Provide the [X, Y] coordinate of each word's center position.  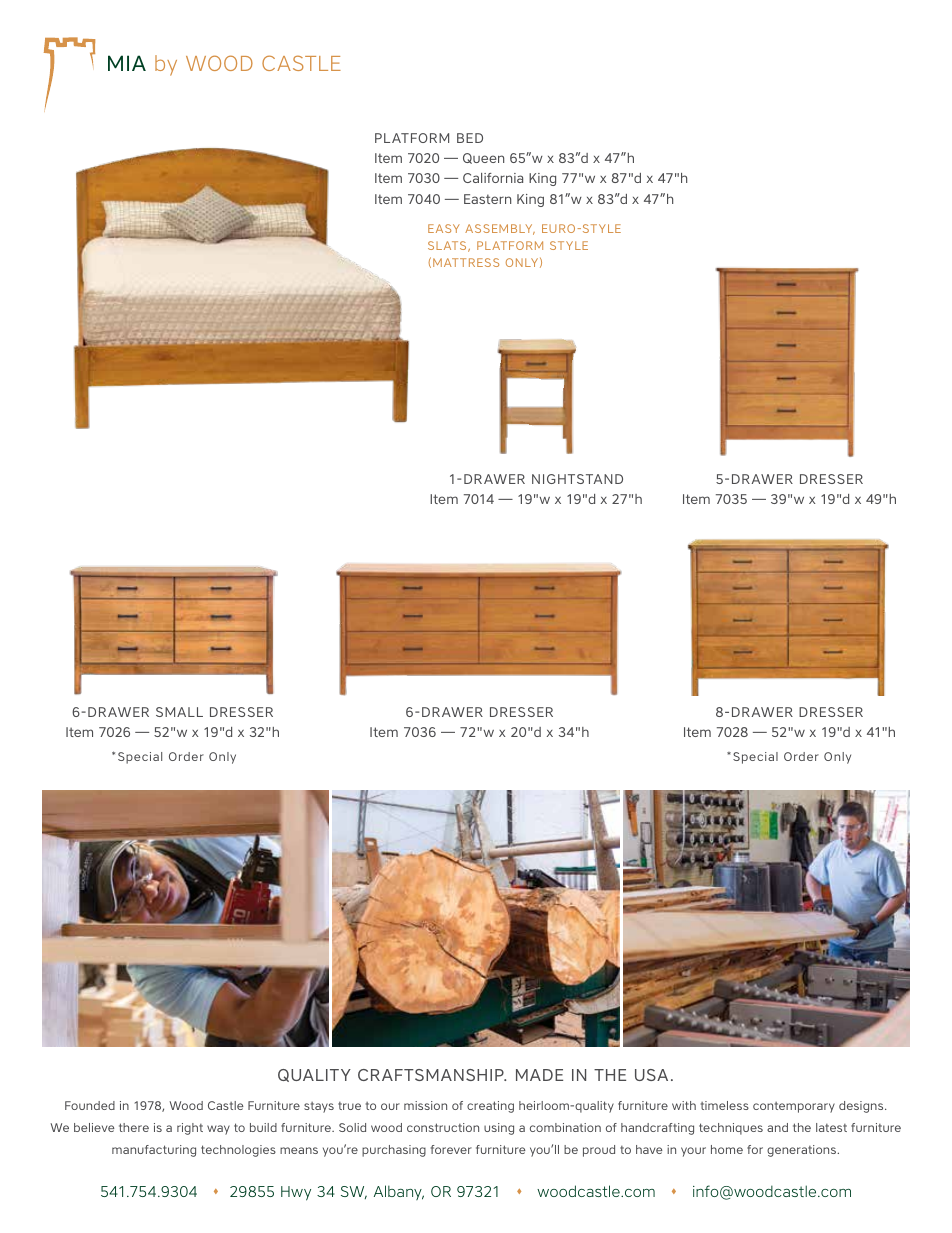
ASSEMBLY [500, 229]
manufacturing [154, 1151]
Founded [90, 1105]
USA [651, 1075]
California [493, 178]
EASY [444, 228]
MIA [127, 63]
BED [470, 138]
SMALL [179, 712]
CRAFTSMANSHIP [432, 1075]
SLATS [448, 246]
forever [451, 1149]
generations [802, 1151]
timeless [725, 1105]
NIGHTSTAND [577, 479]
